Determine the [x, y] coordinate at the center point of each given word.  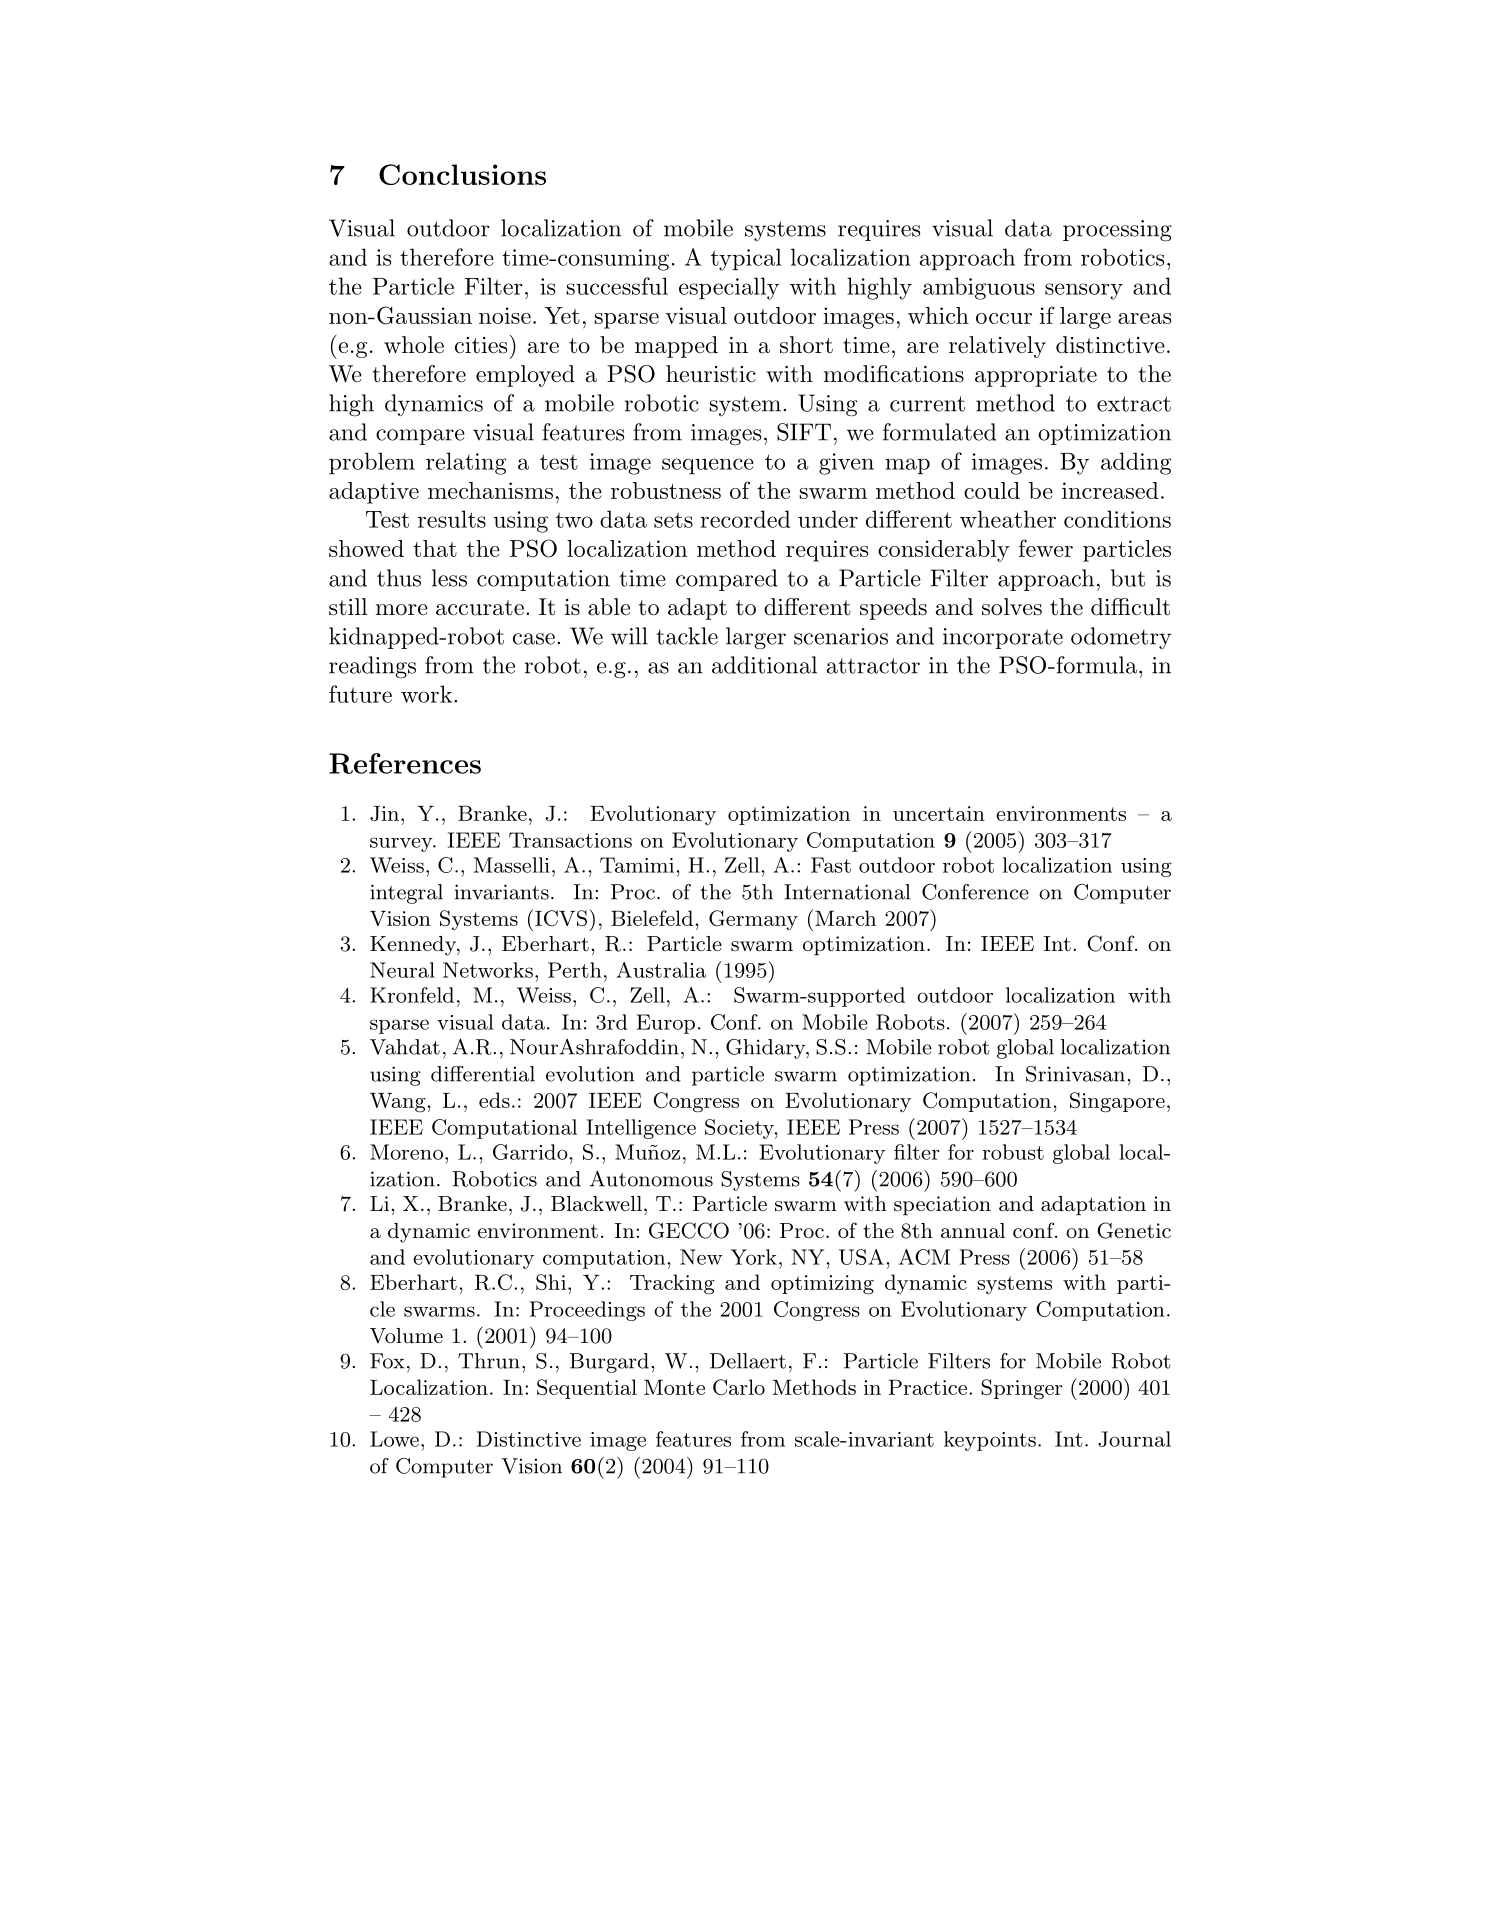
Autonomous [651, 1178]
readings [372, 667]
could [992, 490]
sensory [1084, 291]
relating [466, 463]
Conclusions [462, 174]
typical [746, 259]
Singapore [1117, 1102]
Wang [399, 1103]
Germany [753, 920]
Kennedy [414, 946]
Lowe [394, 1439]
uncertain [939, 813]
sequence [708, 466]
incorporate [1003, 638]
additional [764, 665]
